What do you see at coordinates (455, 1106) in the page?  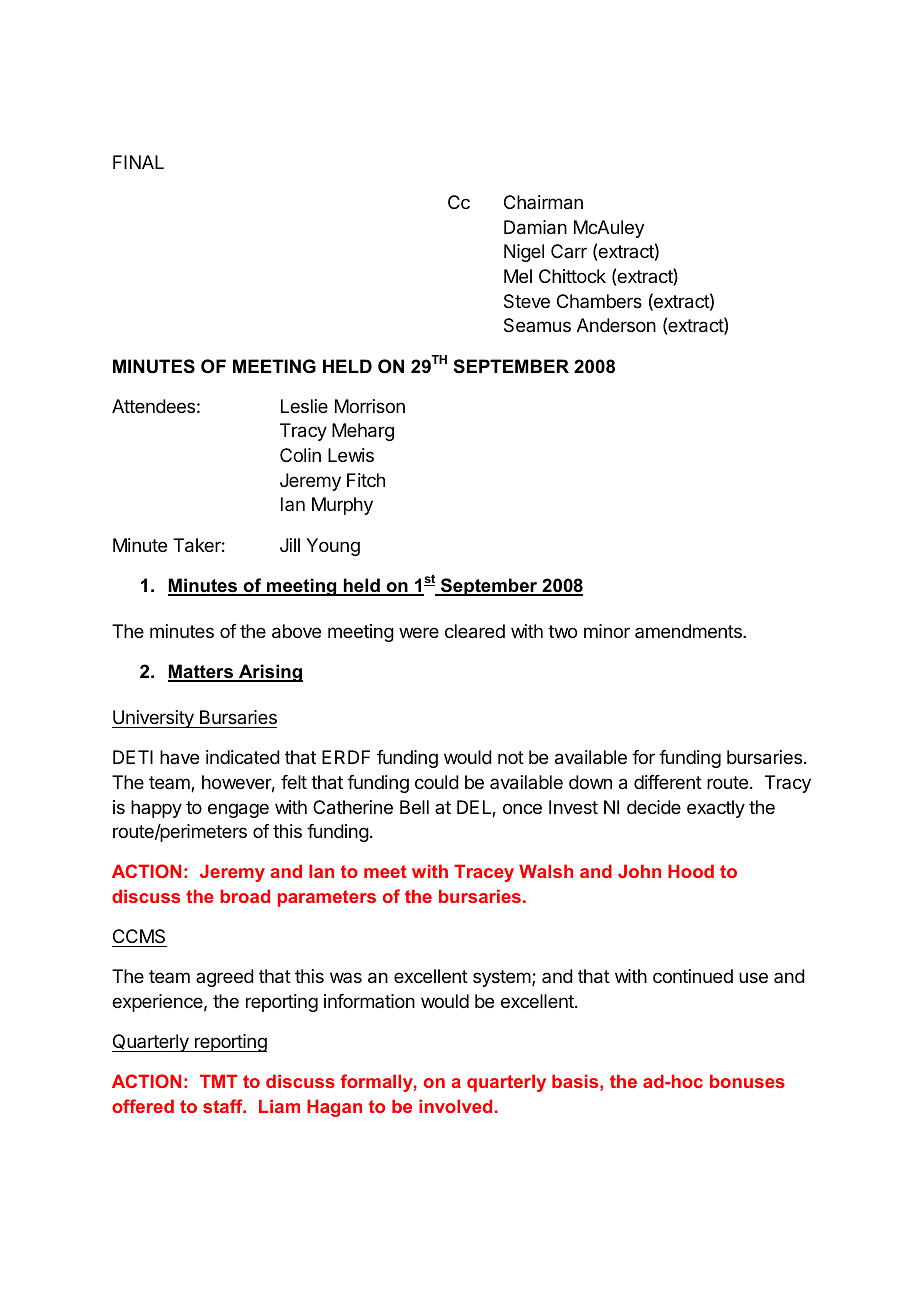 I see `involved` at bounding box center [455, 1106].
